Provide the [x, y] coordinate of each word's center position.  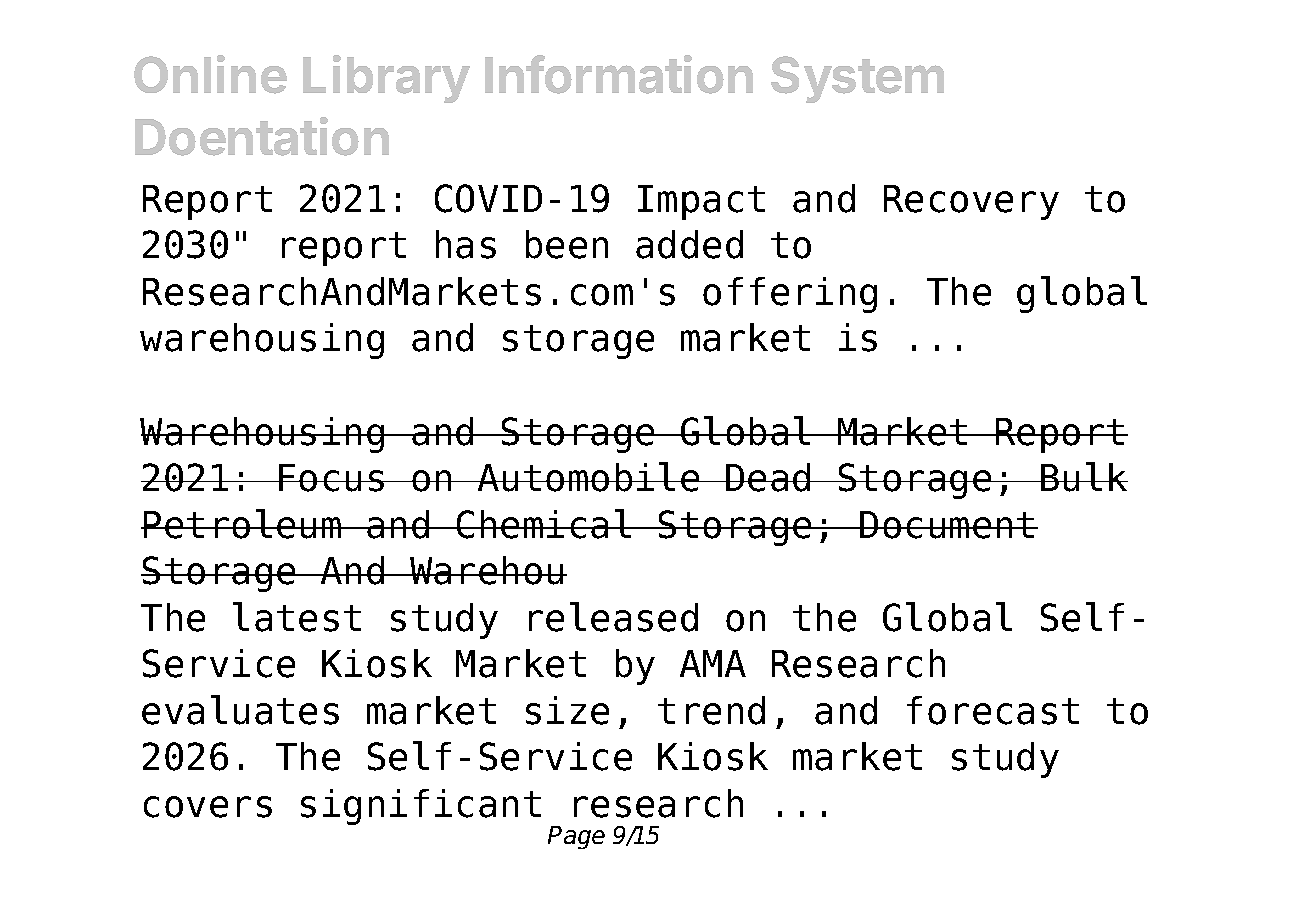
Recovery [971, 202]
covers [208, 807]
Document [948, 525]
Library [386, 79]
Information [619, 74]
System [857, 79]
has [466, 244]
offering [790, 295]
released [613, 617]
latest [297, 617]
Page [576, 837]
